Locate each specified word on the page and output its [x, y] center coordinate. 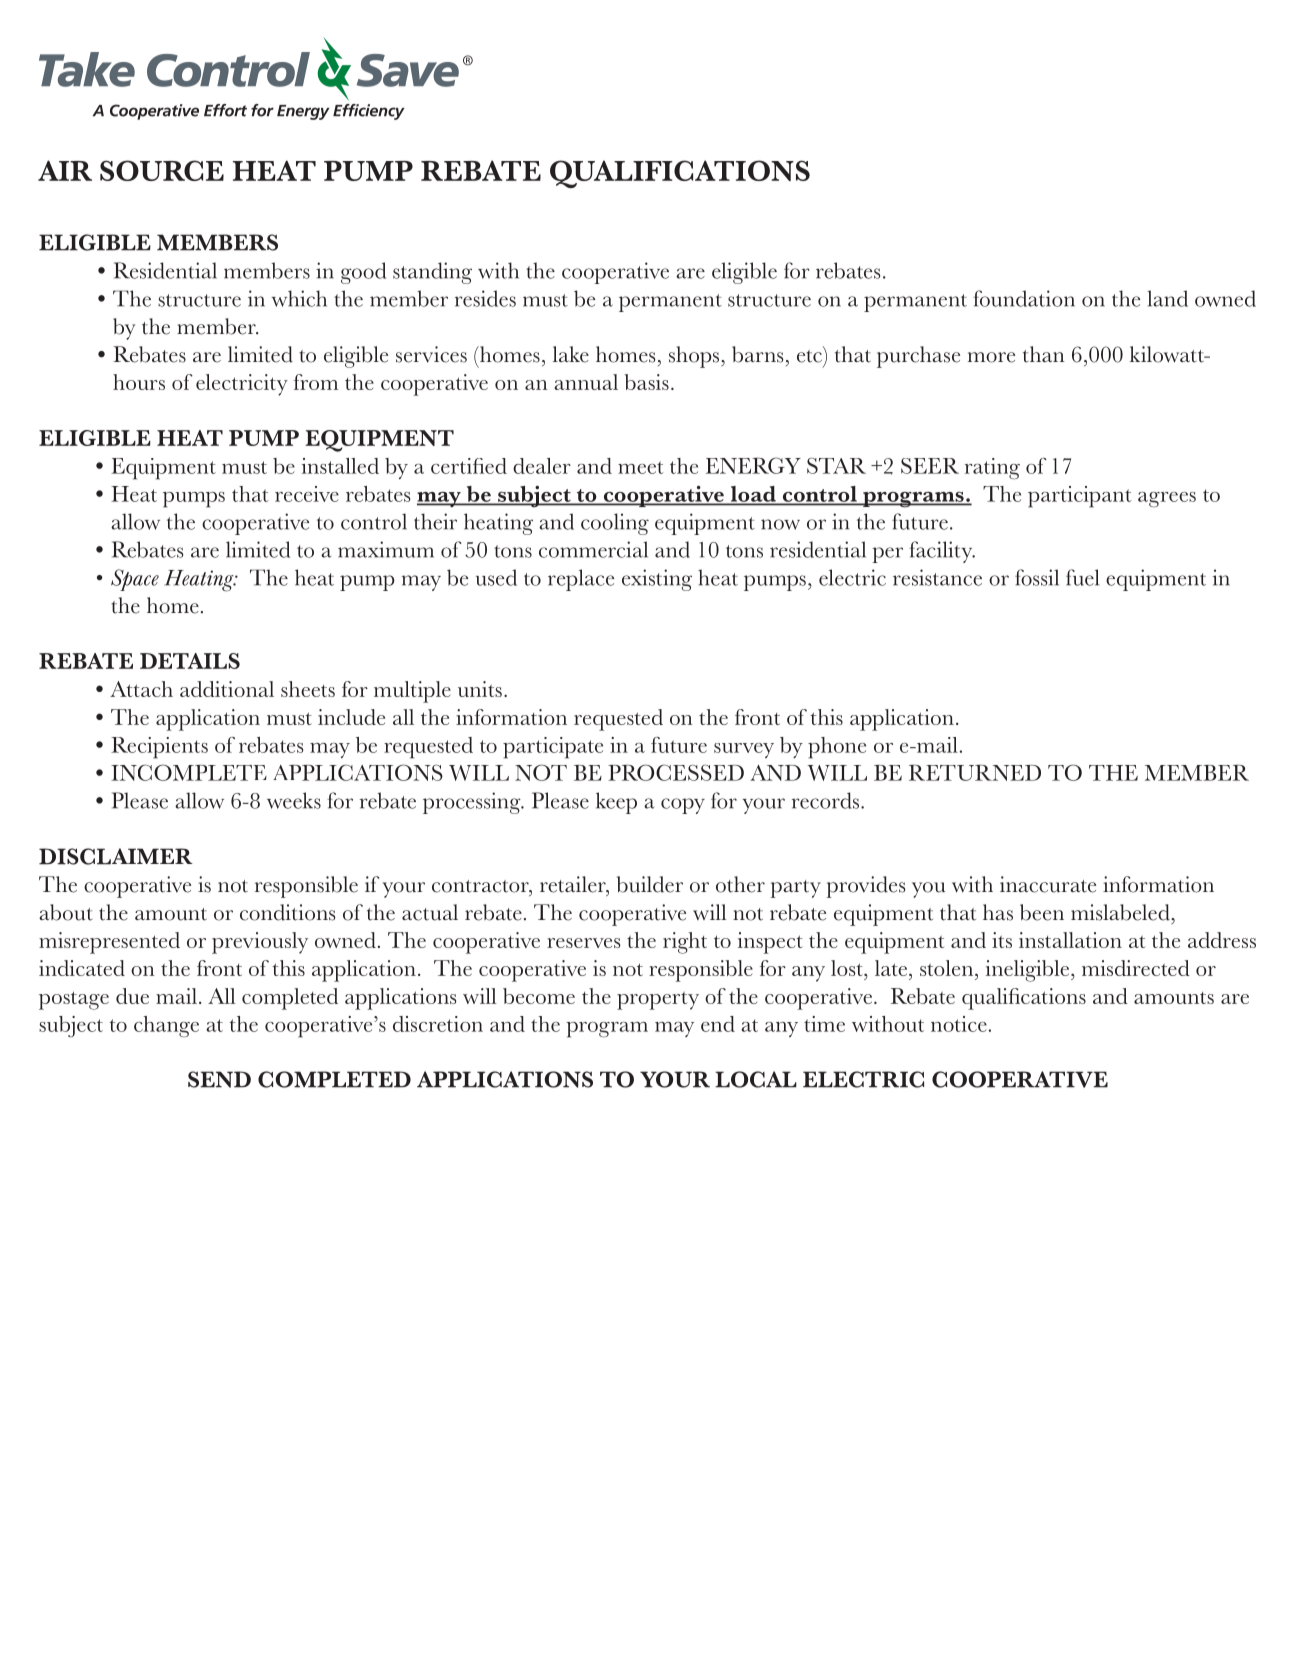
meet [641, 467]
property [658, 1001]
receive [307, 494]
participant [1080, 497]
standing [432, 273]
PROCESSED [676, 772]
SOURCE [162, 170]
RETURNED [975, 772]
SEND [219, 1079]
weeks [294, 800]
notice [959, 1024]
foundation [1024, 298]
